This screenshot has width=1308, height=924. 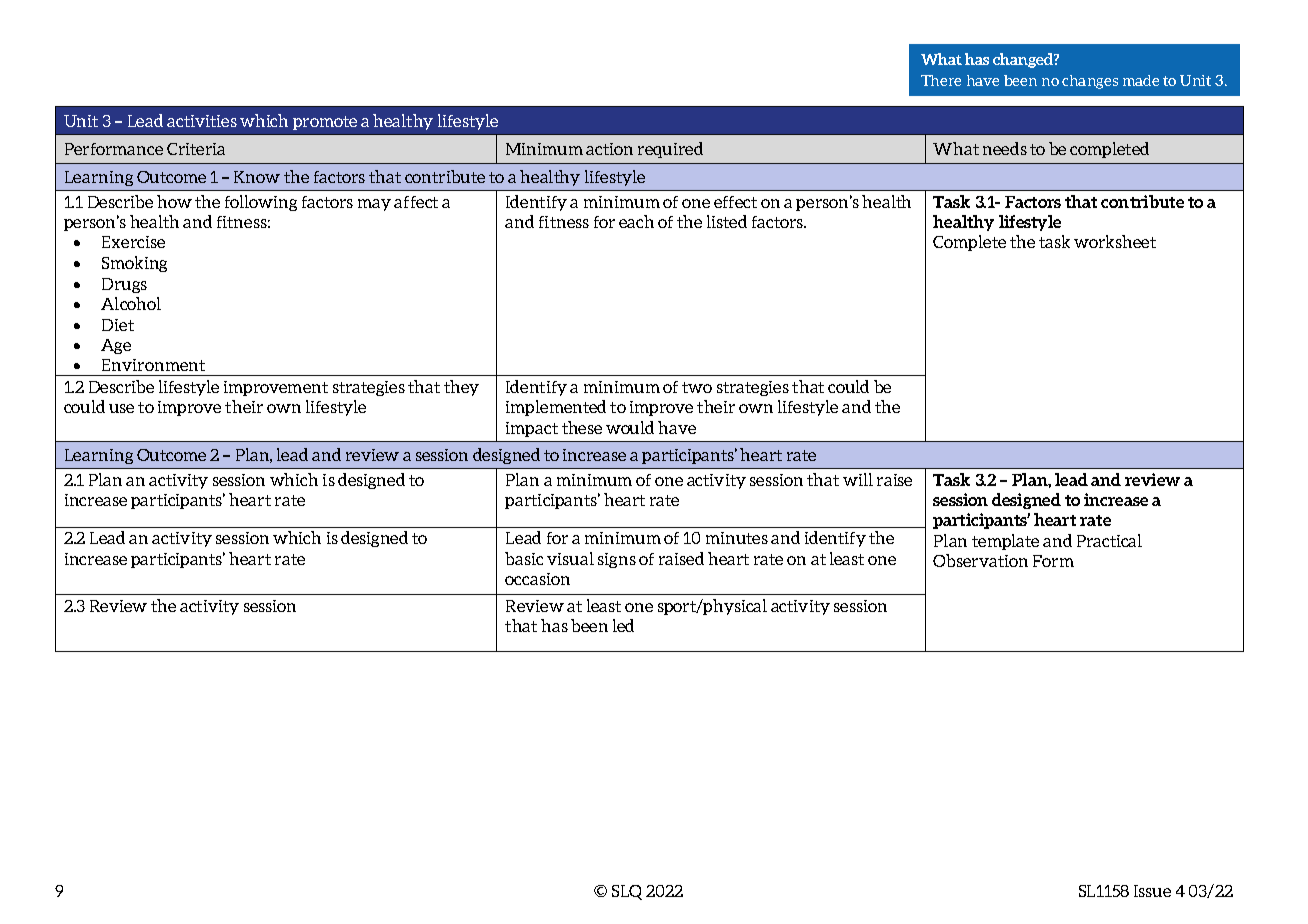 What do you see at coordinates (537, 579) in the screenshot?
I see `occasion` at bounding box center [537, 579].
